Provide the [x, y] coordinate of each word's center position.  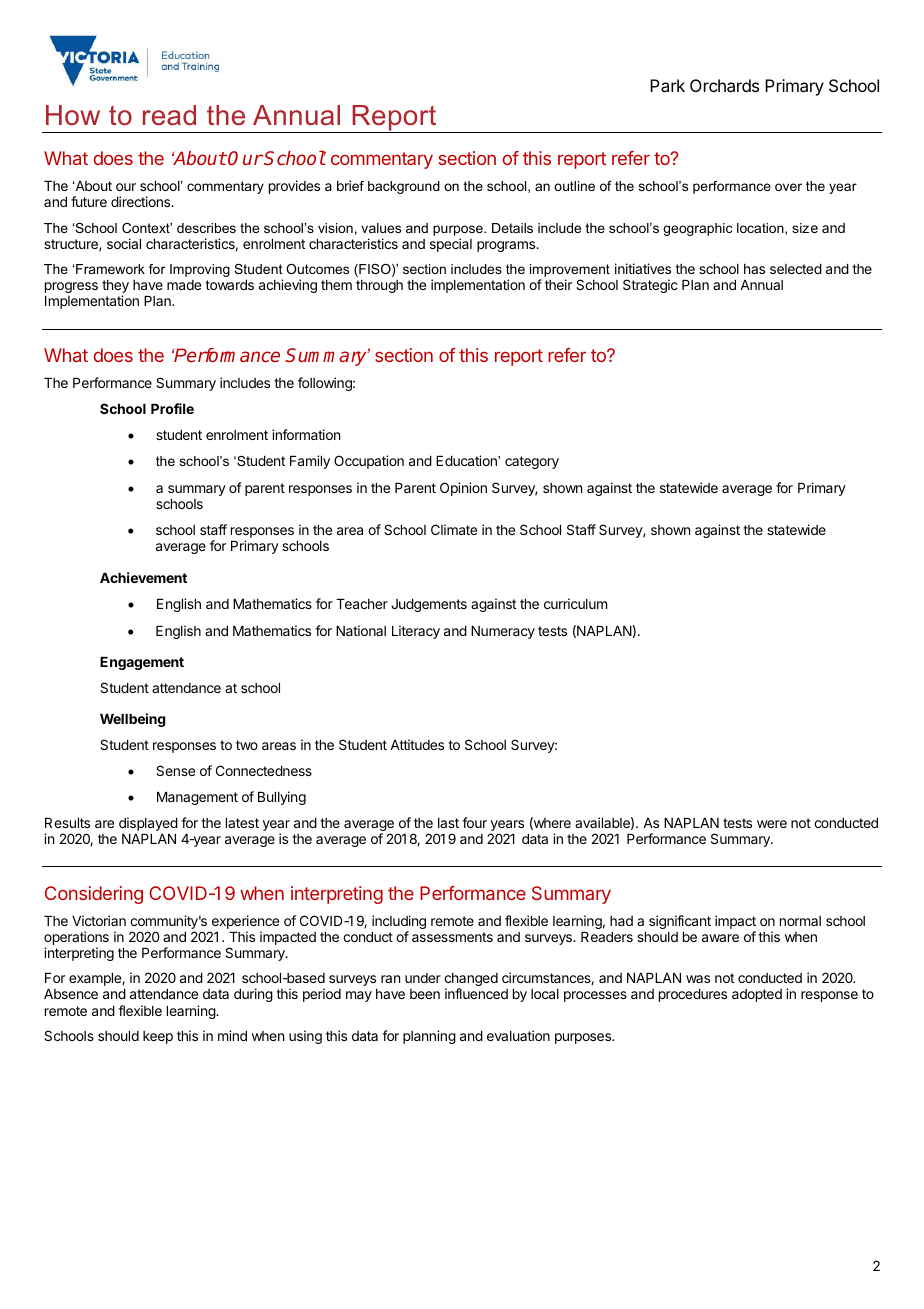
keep [158, 1037]
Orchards [724, 85]
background [404, 187]
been [425, 994]
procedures [693, 995]
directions [142, 201]
